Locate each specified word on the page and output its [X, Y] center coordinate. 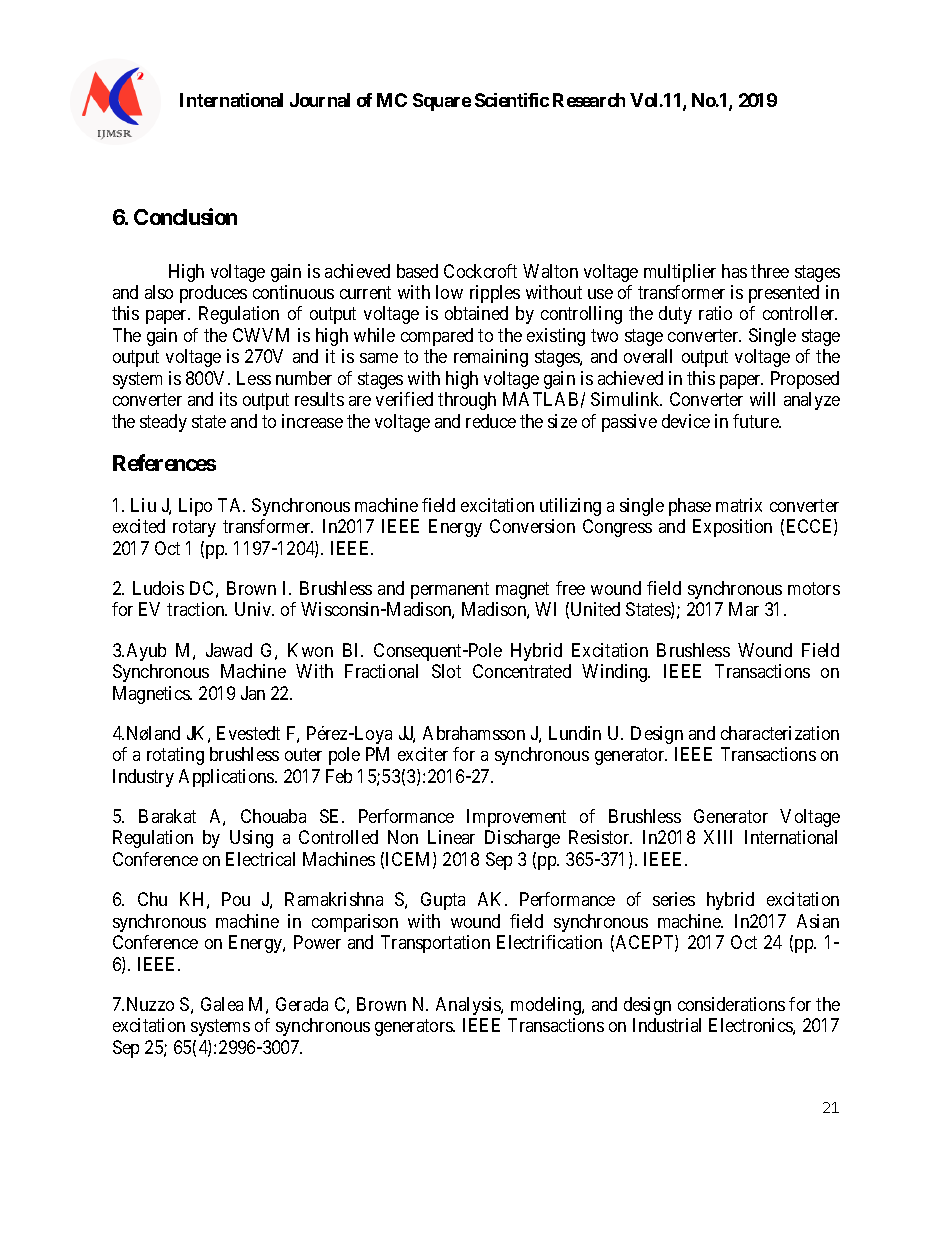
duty [675, 315]
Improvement [516, 818]
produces [213, 294]
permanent [450, 590]
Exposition [732, 528]
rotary [194, 529]
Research [589, 100]
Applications [227, 778]
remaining [491, 358]
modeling [547, 1006]
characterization [780, 733]
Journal [320, 100]
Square [442, 102]
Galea [222, 1004]
